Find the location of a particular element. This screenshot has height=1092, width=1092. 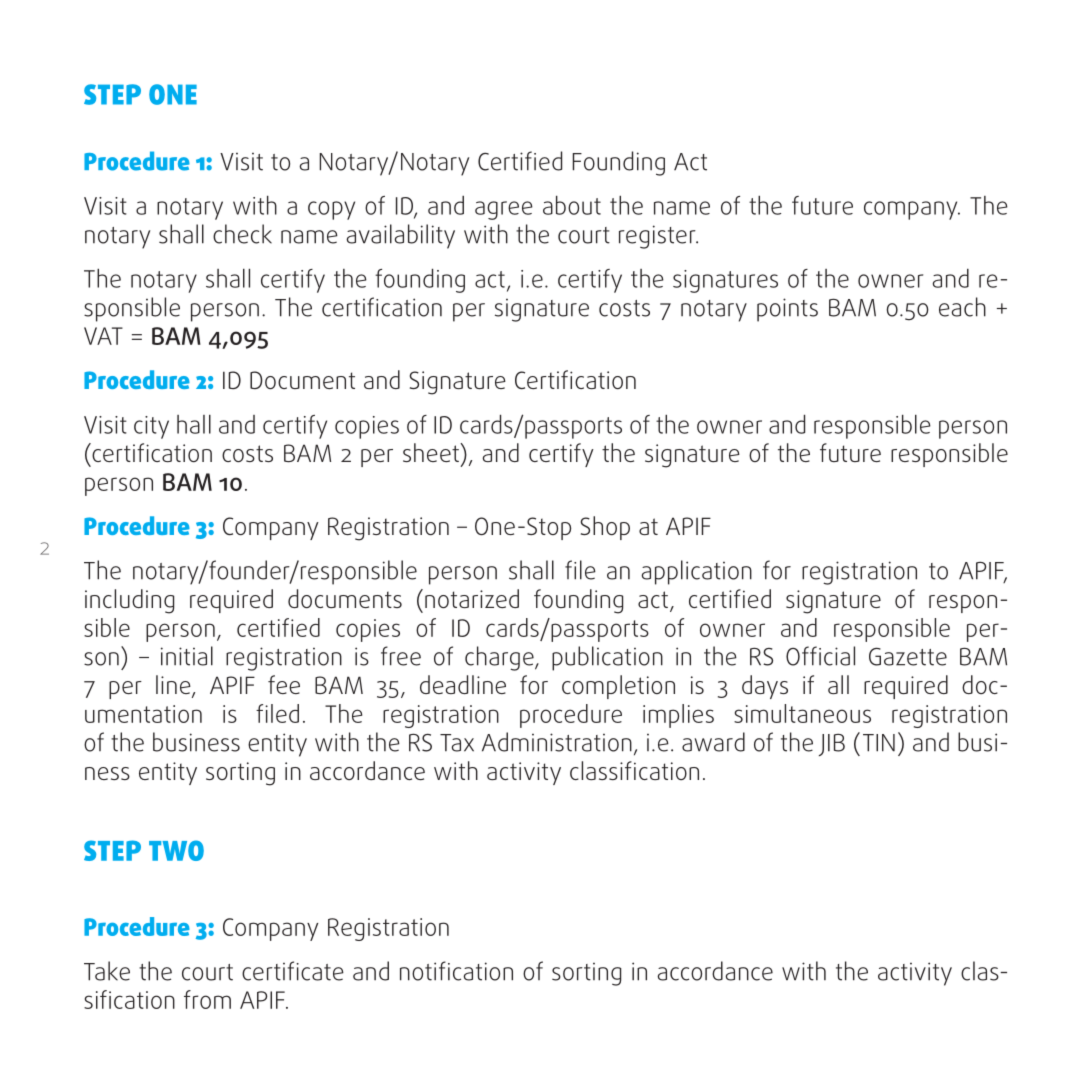

certificate is located at coordinates (293, 971).
